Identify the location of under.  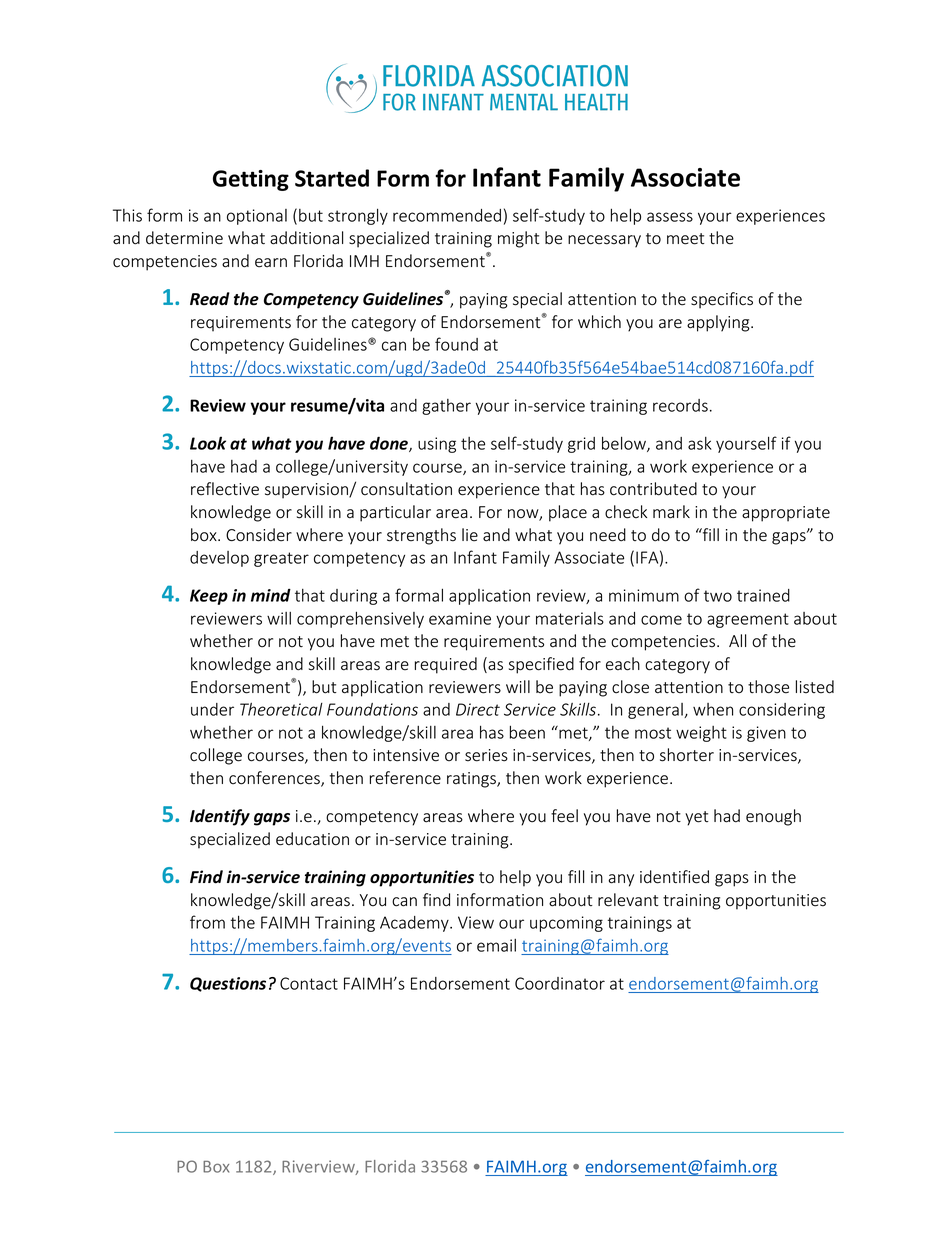
(212, 709).
